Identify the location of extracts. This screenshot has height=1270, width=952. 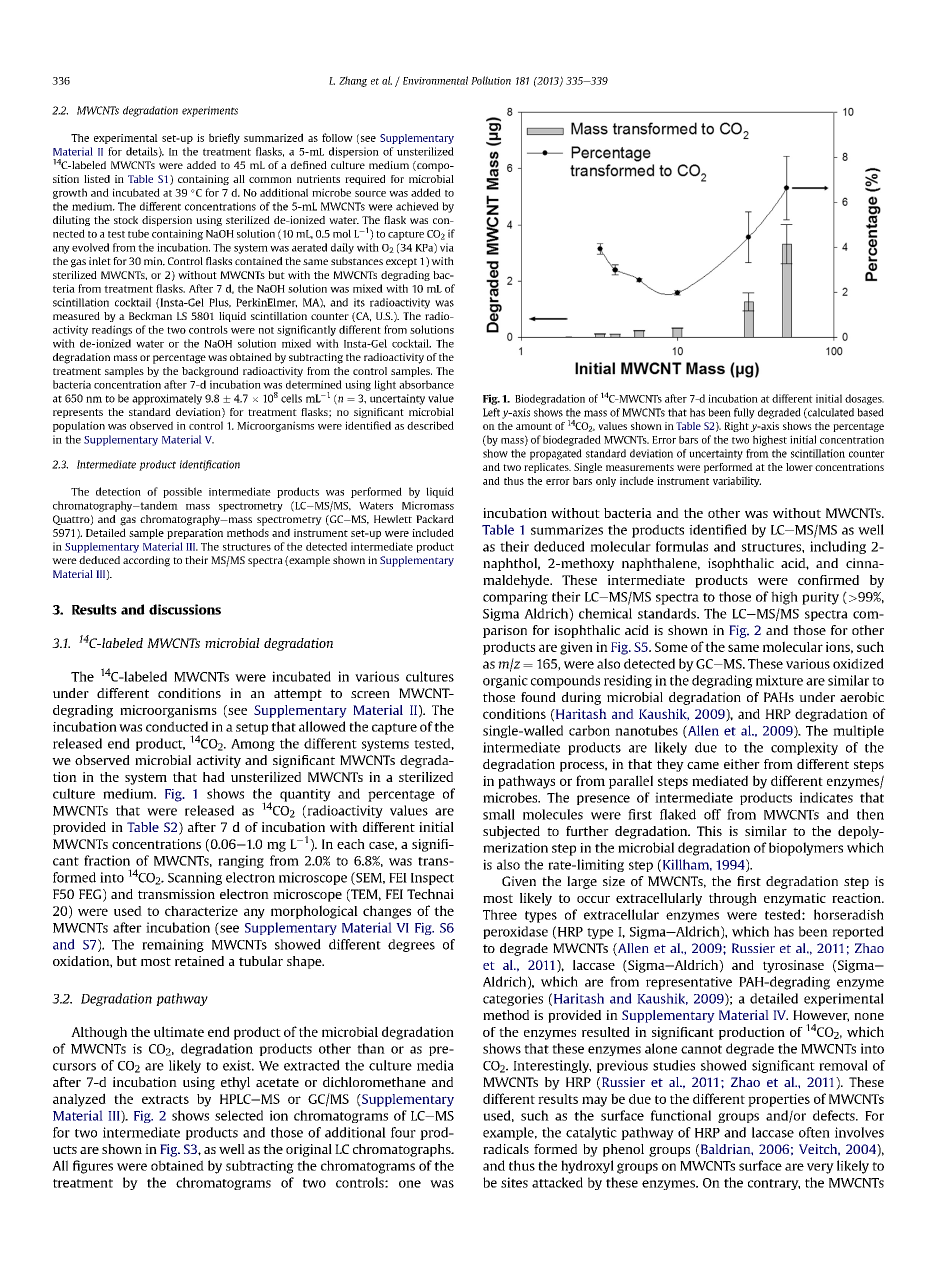
(165, 1099).
